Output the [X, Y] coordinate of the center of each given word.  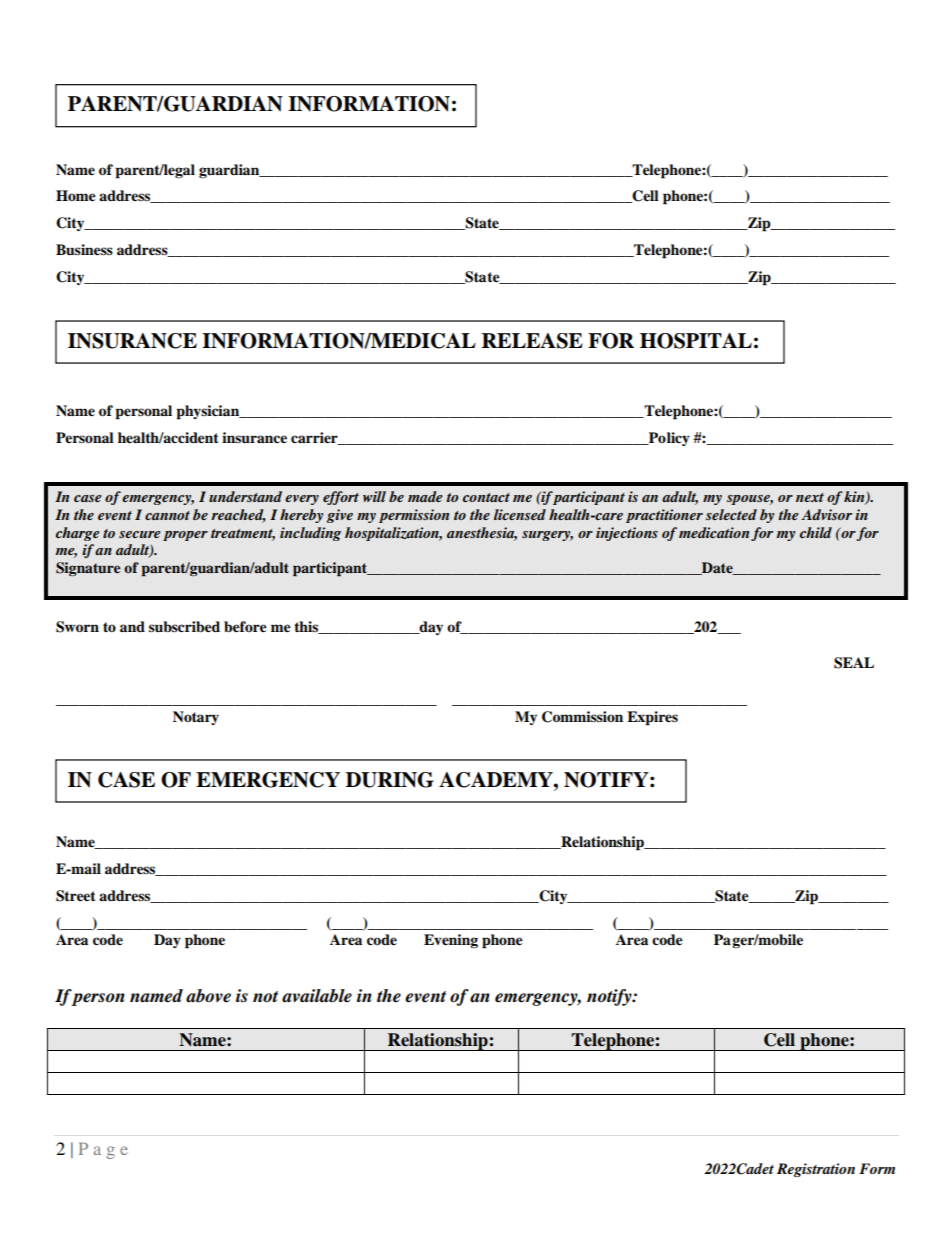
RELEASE [532, 341]
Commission [582, 717]
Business [84, 250]
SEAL [854, 663]
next [810, 497]
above [208, 996]
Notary [196, 718]
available [317, 996]
